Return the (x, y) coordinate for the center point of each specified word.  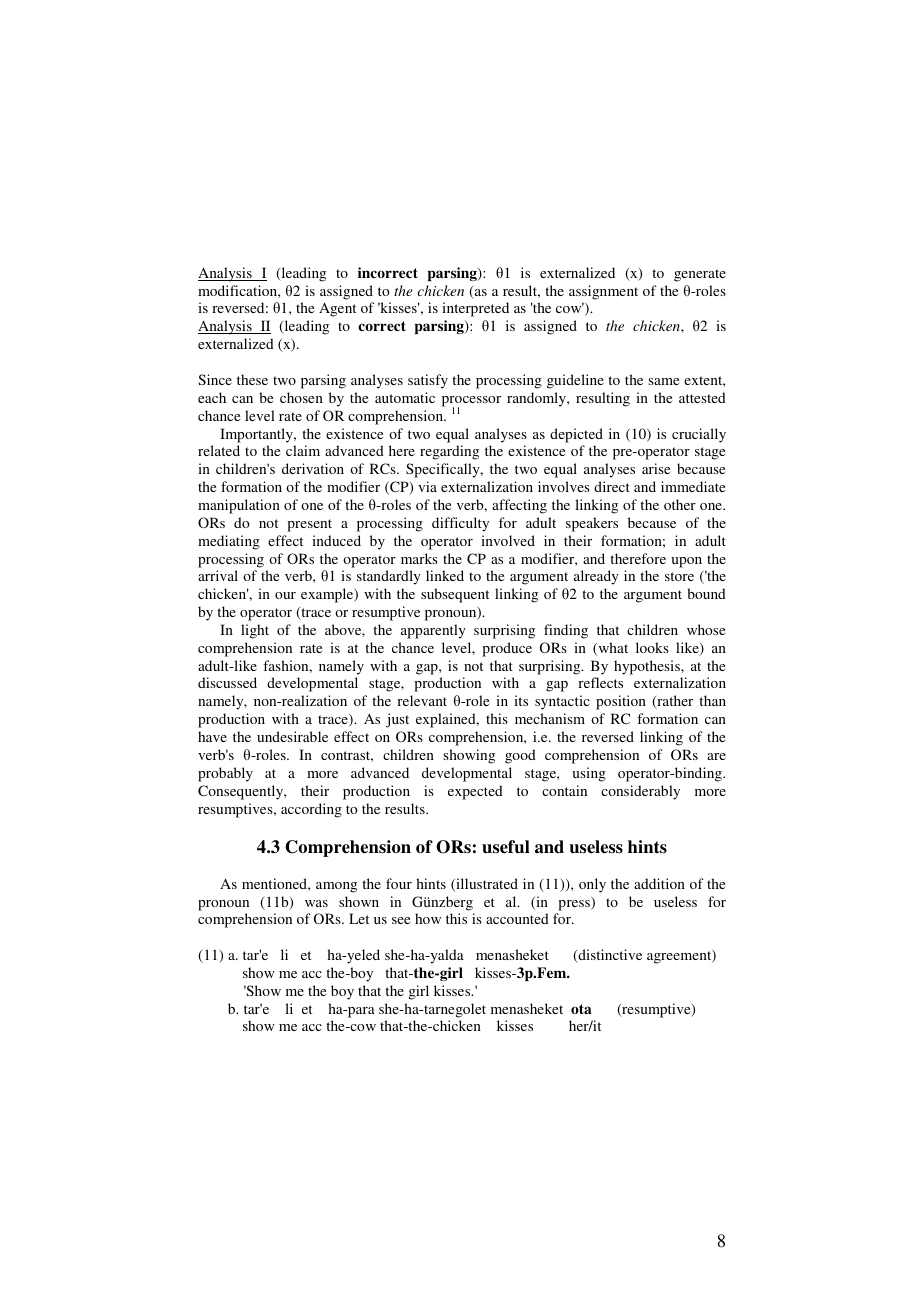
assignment (603, 292)
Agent (337, 309)
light (255, 631)
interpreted (475, 309)
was (316, 903)
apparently (433, 631)
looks (652, 647)
